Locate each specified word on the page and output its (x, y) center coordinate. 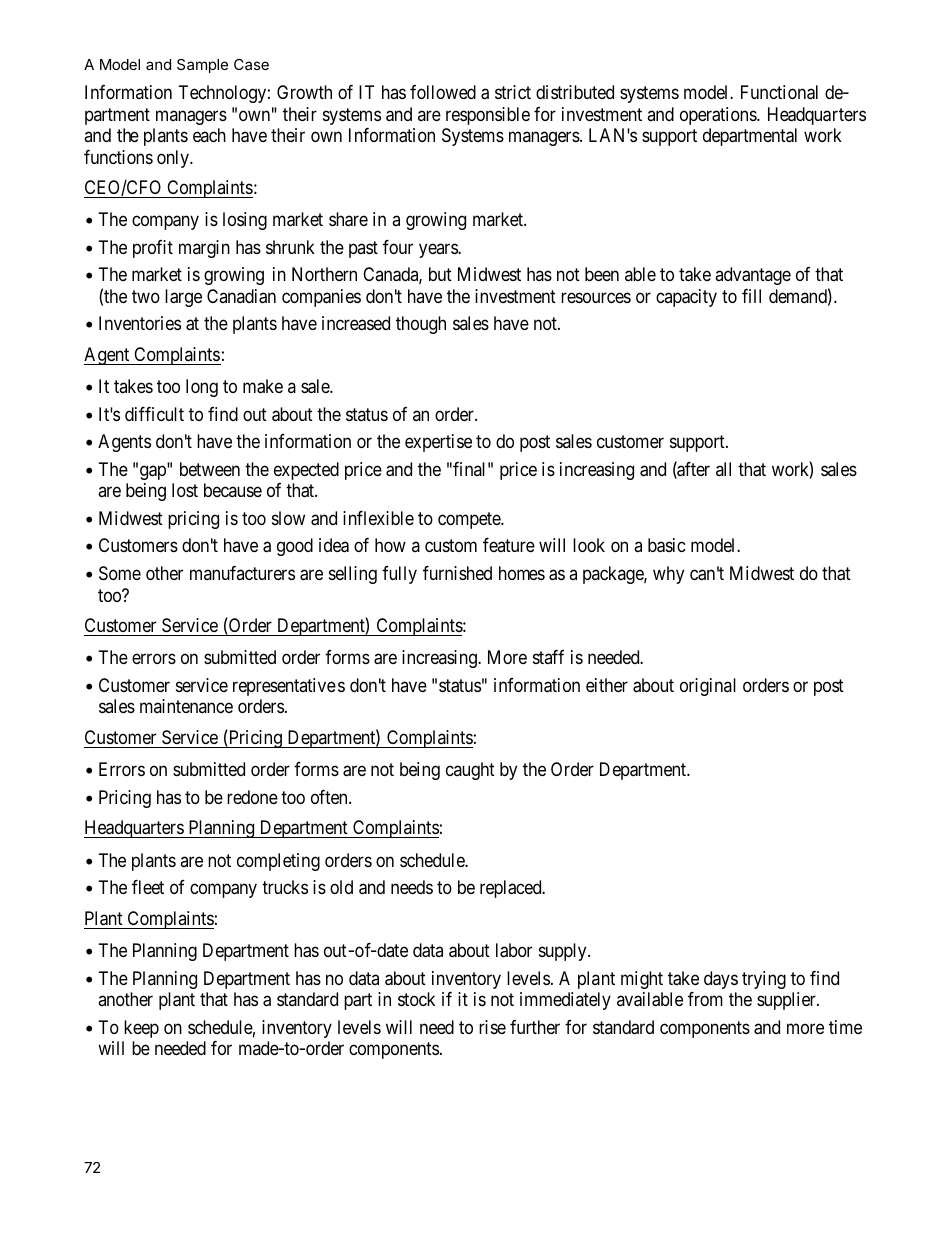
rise (492, 1027)
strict (513, 92)
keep (141, 1029)
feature (509, 545)
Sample (202, 66)
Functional (779, 92)
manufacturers (242, 573)
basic (667, 545)
